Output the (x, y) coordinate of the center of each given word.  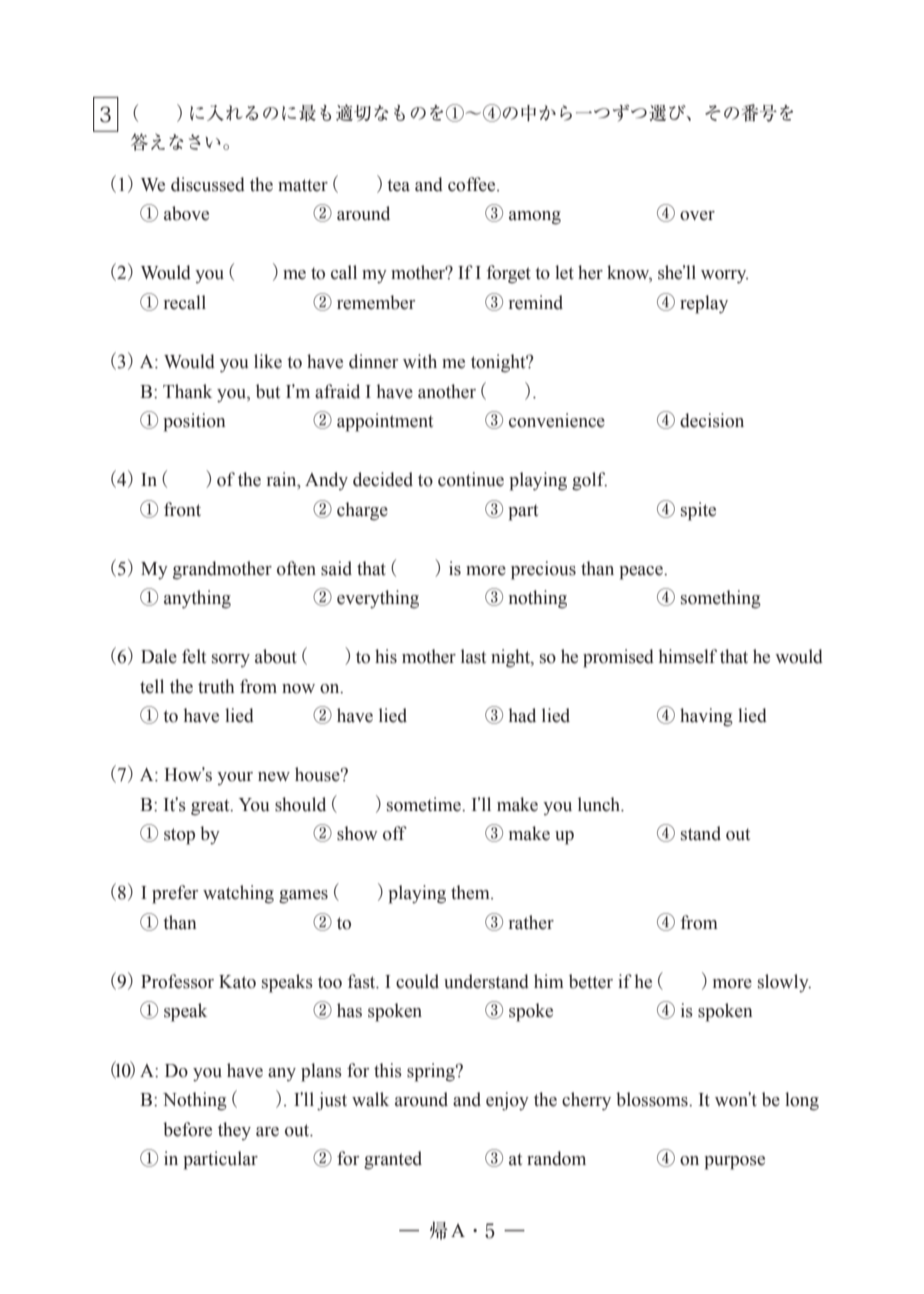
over (697, 216)
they (234, 1131)
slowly (784, 983)
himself (688, 656)
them (471, 892)
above (186, 213)
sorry (231, 660)
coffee (473, 184)
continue (471, 479)
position (194, 422)
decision (712, 420)
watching (238, 894)
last (473, 656)
